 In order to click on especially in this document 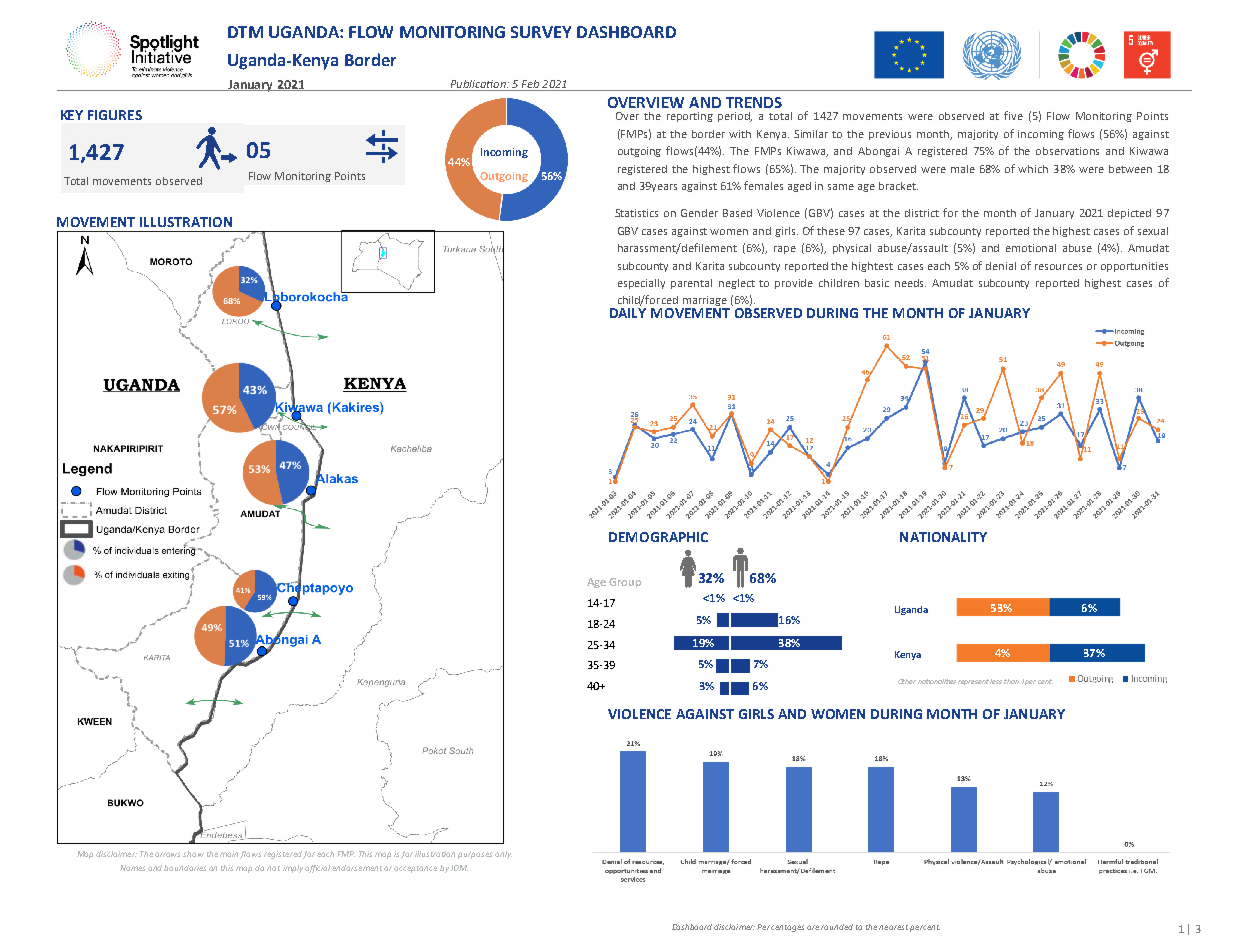, I will do `click(641, 284)`.
